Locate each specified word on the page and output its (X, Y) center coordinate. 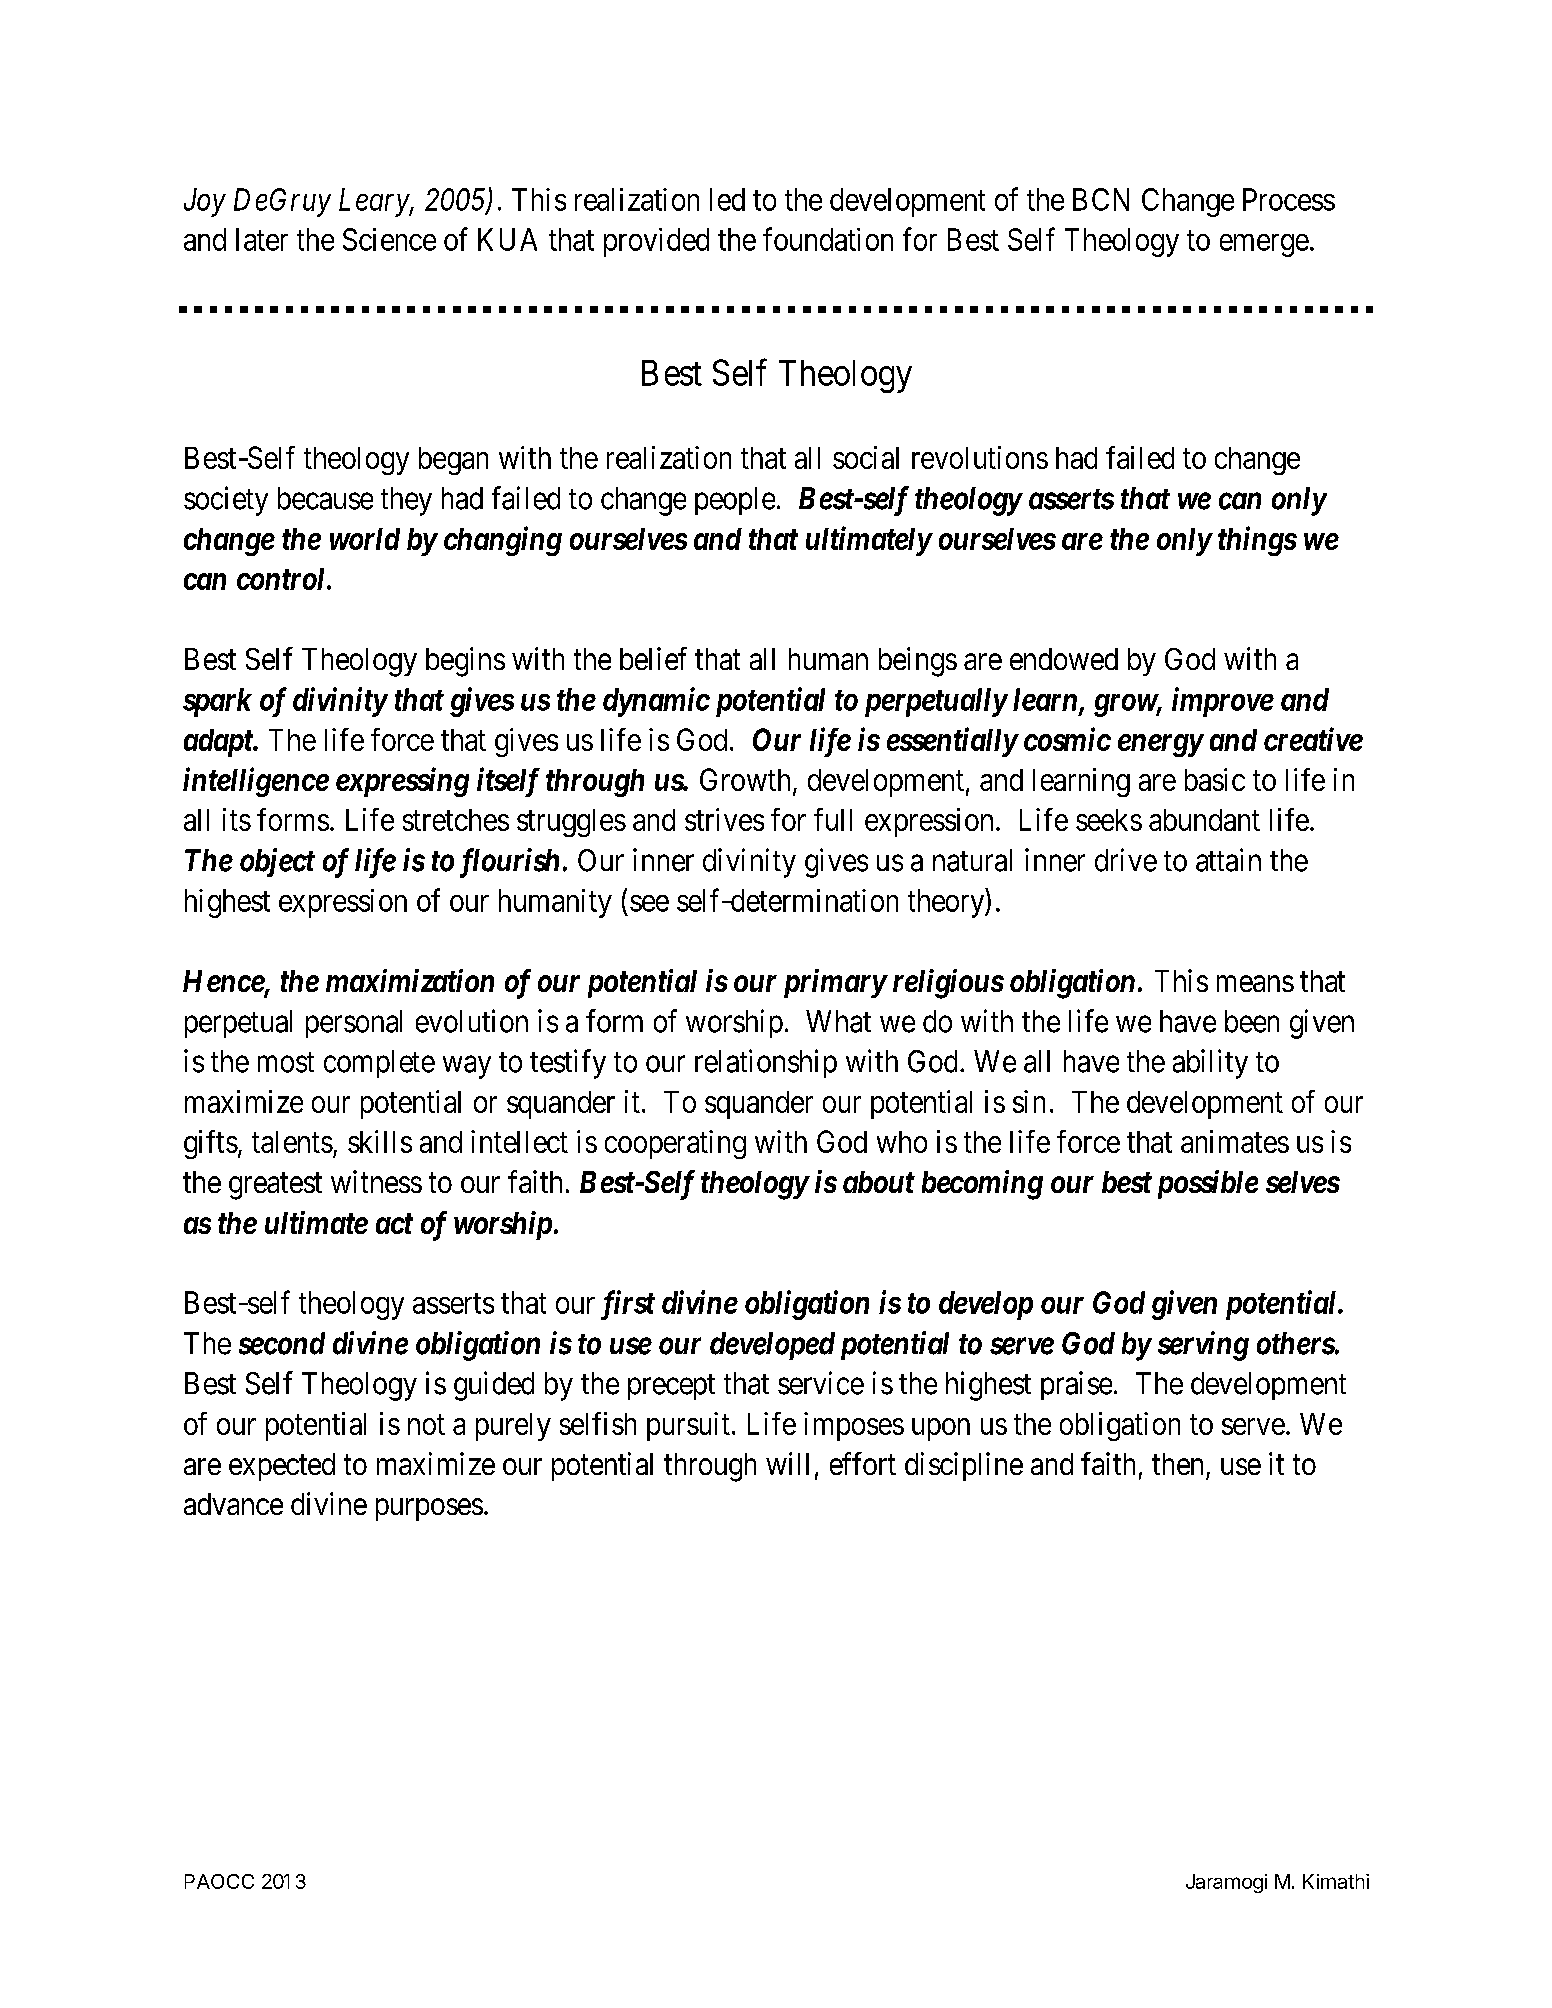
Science (389, 239)
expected (282, 1467)
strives (724, 819)
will (787, 1463)
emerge (1264, 245)
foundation (828, 239)
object (277, 862)
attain (1228, 860)
